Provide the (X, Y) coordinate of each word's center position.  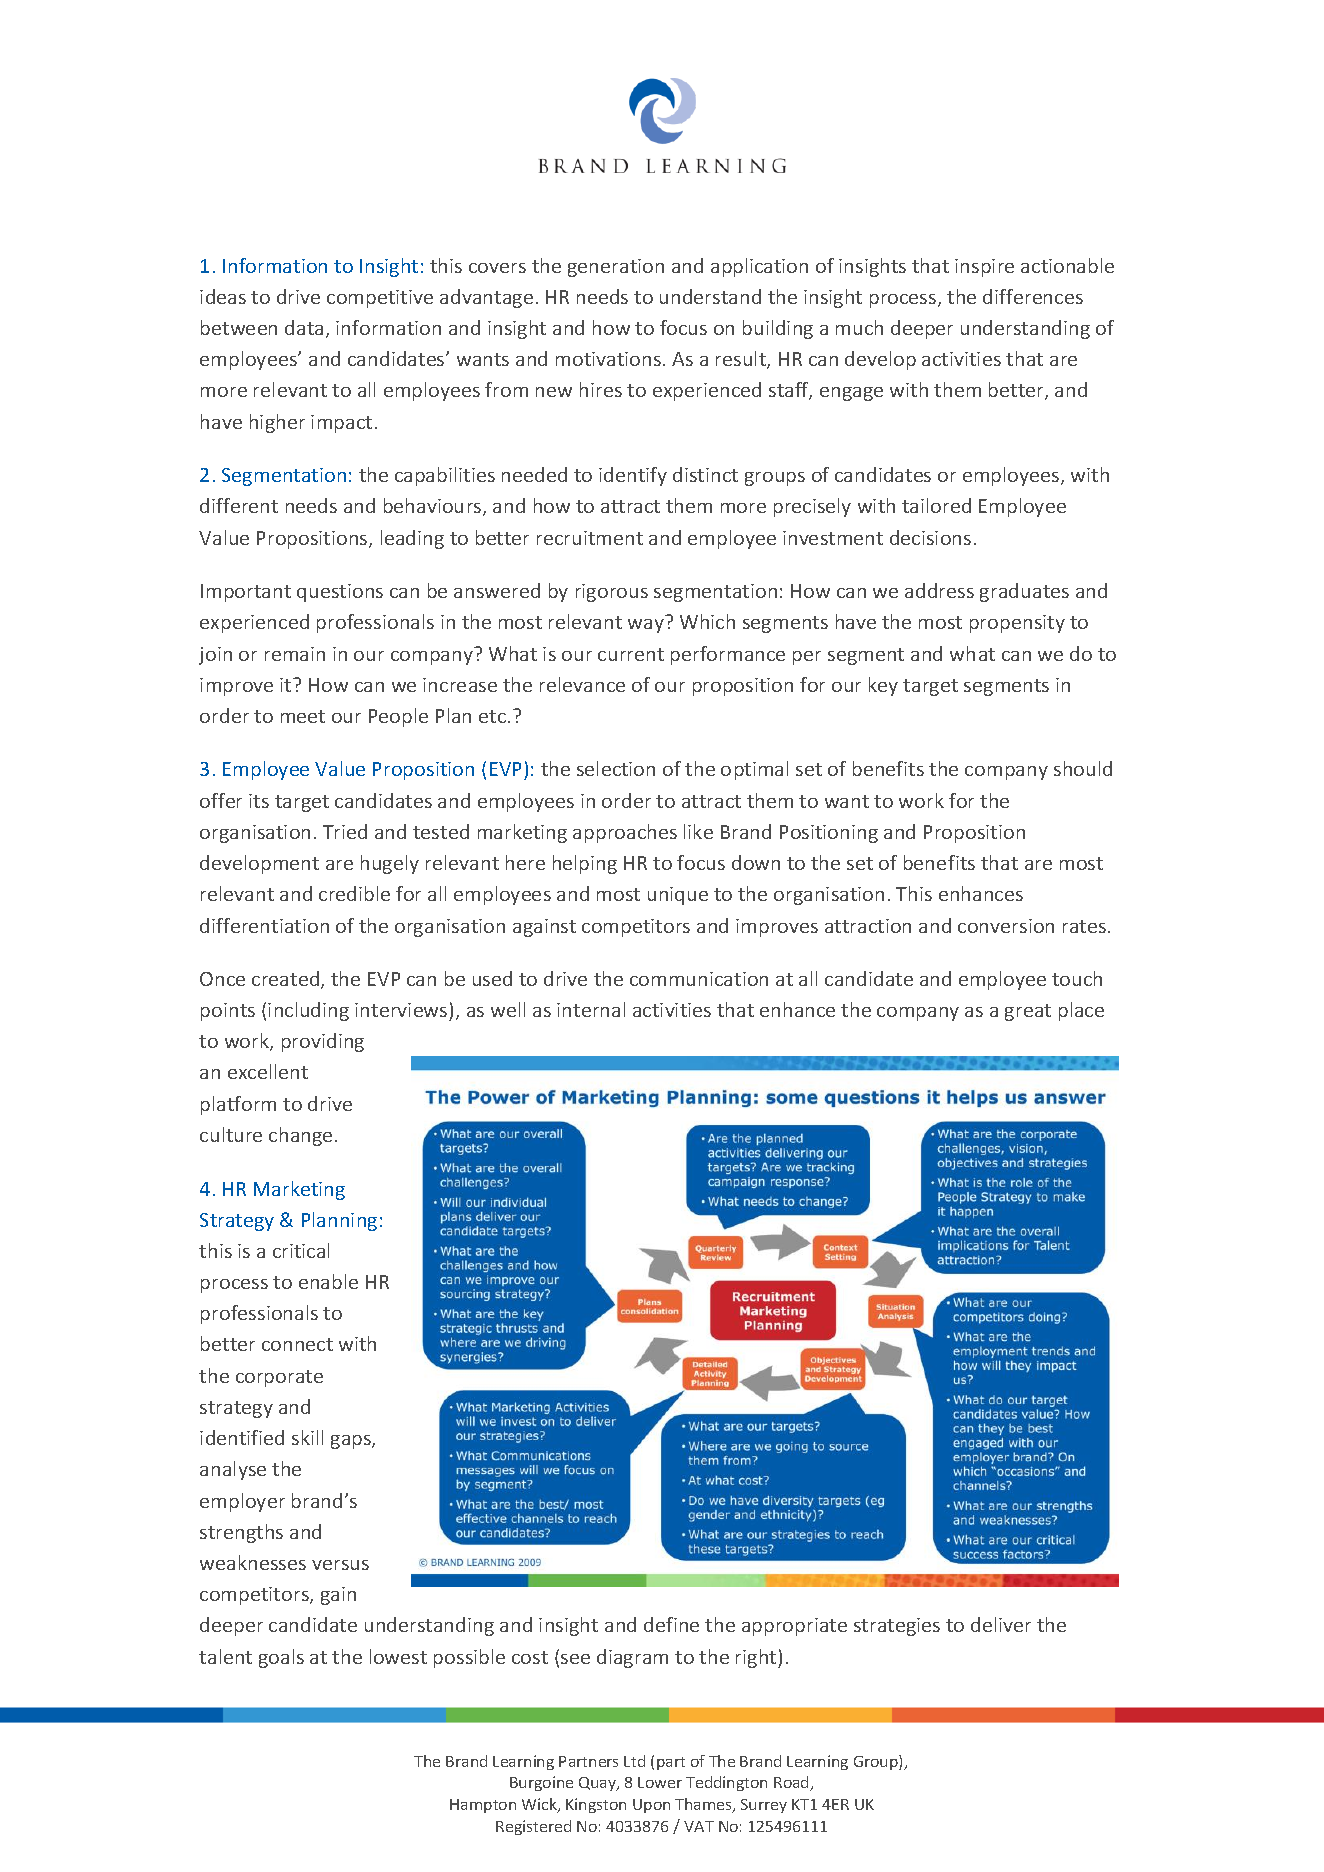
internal (591, 1009)
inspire (984, 268)
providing (323, 1042)
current (631, 654)
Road (792, 1783)
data (304, 327)
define (671, 1624)
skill (307, 1437)
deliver (1001, 1624)
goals (281, 1658)
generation (616, 268)
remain (295, 654)
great (1028, 1012)
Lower (660, 1782)
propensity (1017, 624)
